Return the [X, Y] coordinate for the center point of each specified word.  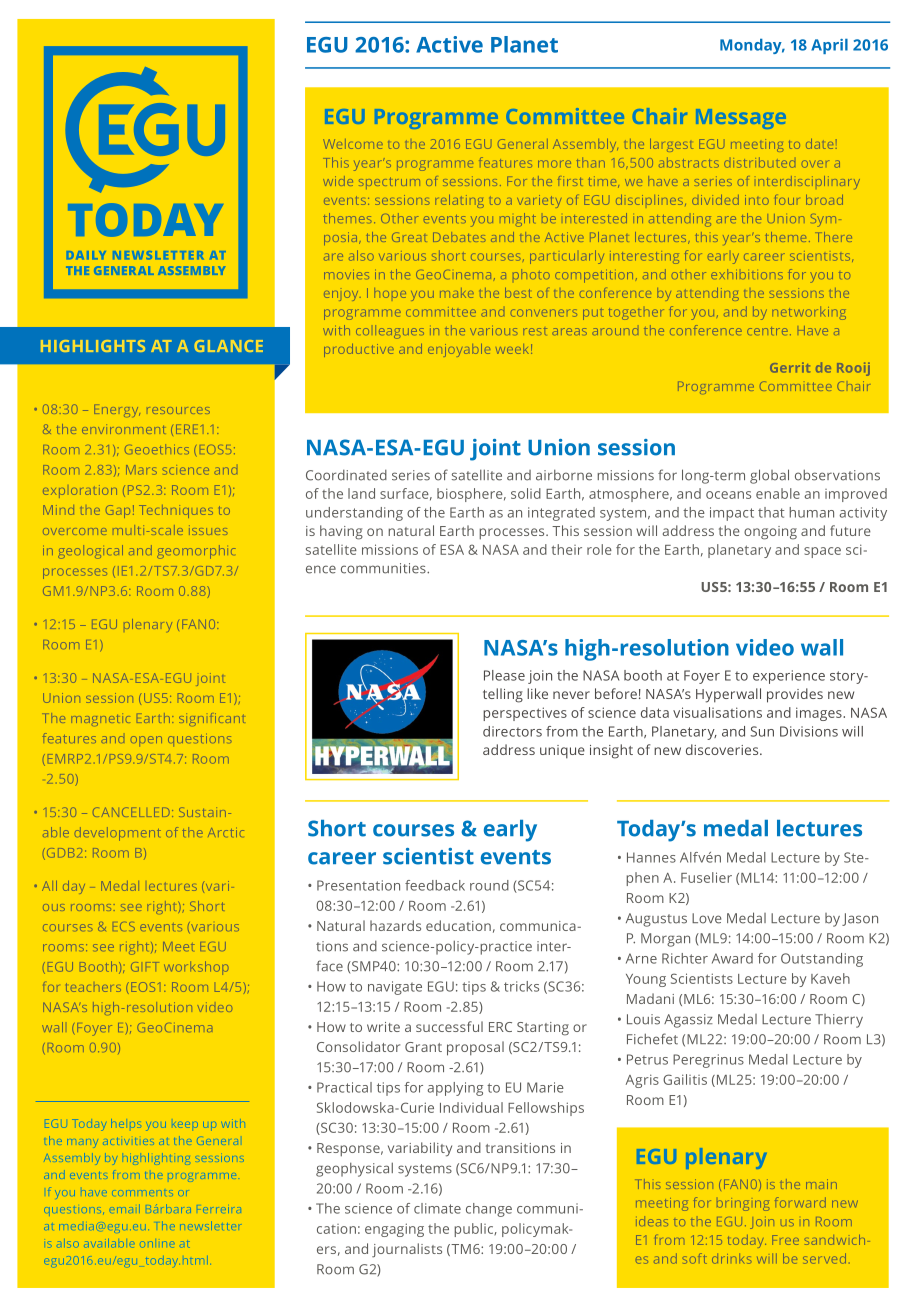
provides [795, 695]
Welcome [353, 144]
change [489, 1210]
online [155, 1243]
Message [741, 119]
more [554, 164]
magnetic [100, 719]
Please [504, 675]
